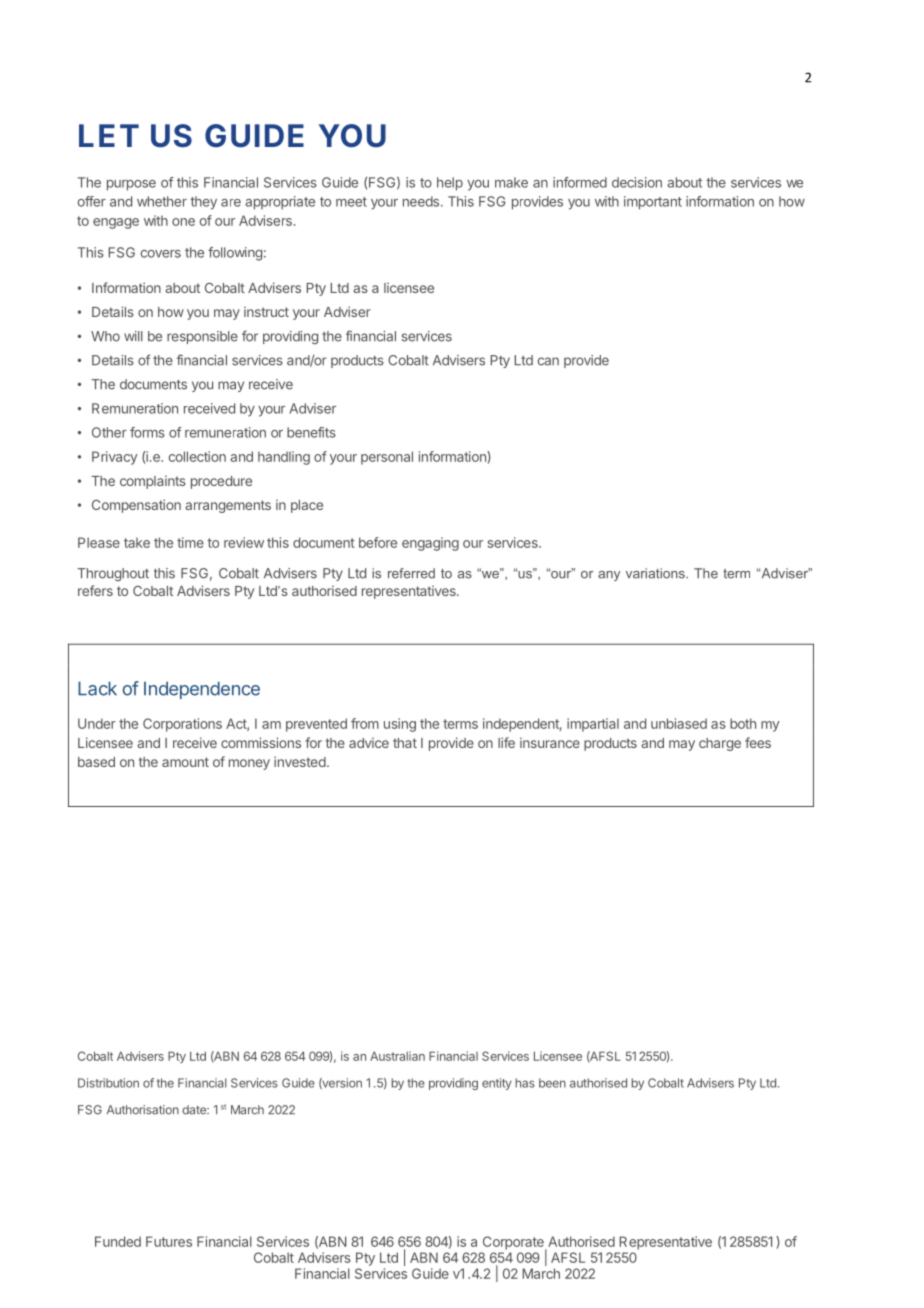 The width and height of the screenshot is (924, 1308). What do you see at coordinates (430, 544) in the screenshot?
I see `engaging` at bounding box center [430, 544].
